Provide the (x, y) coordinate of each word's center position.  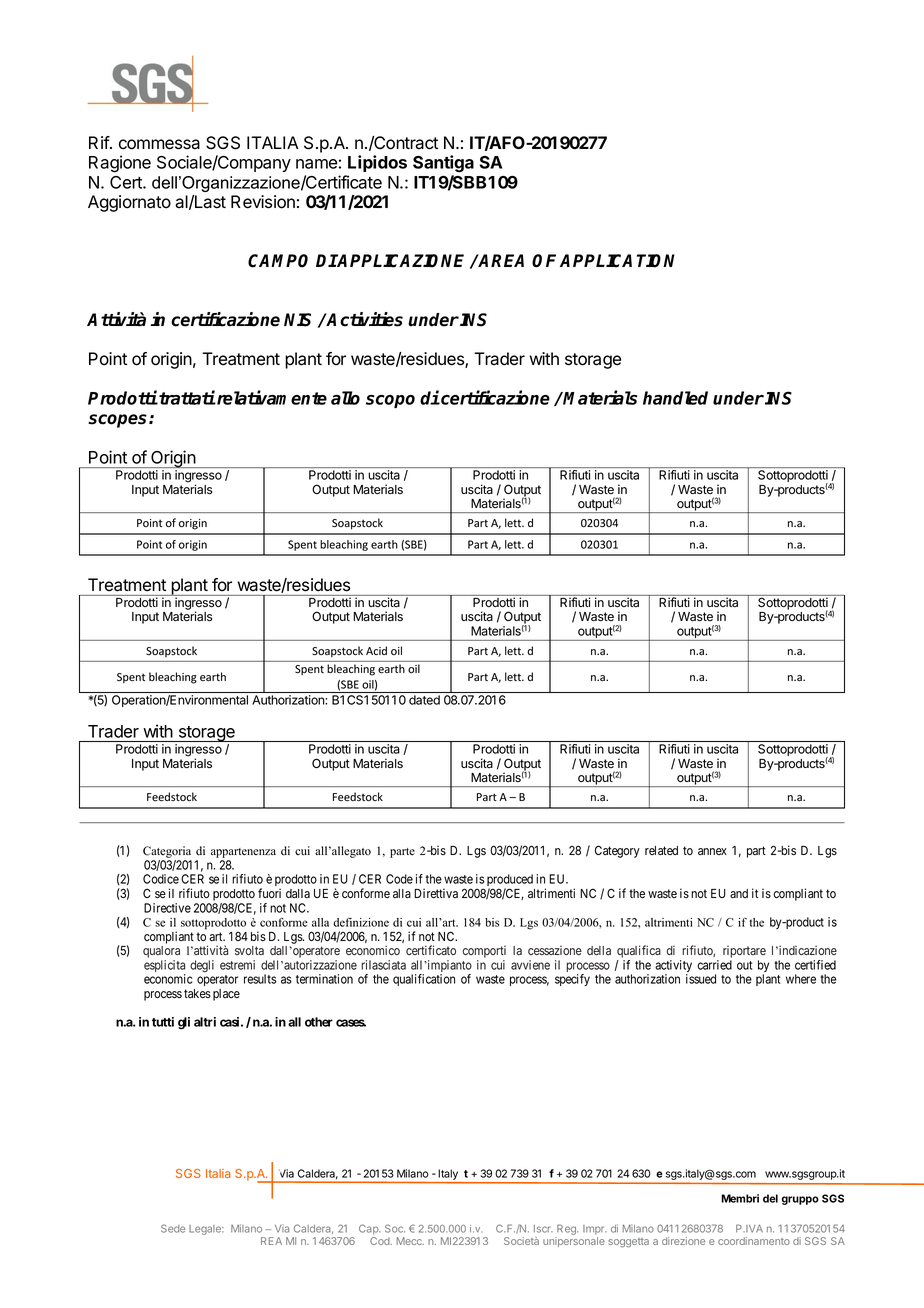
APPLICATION (617, 261)
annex (712, 851)
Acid (376, 650)
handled (675, 398)
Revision (263, 202)
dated (424, 700)
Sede (173, 1228)
